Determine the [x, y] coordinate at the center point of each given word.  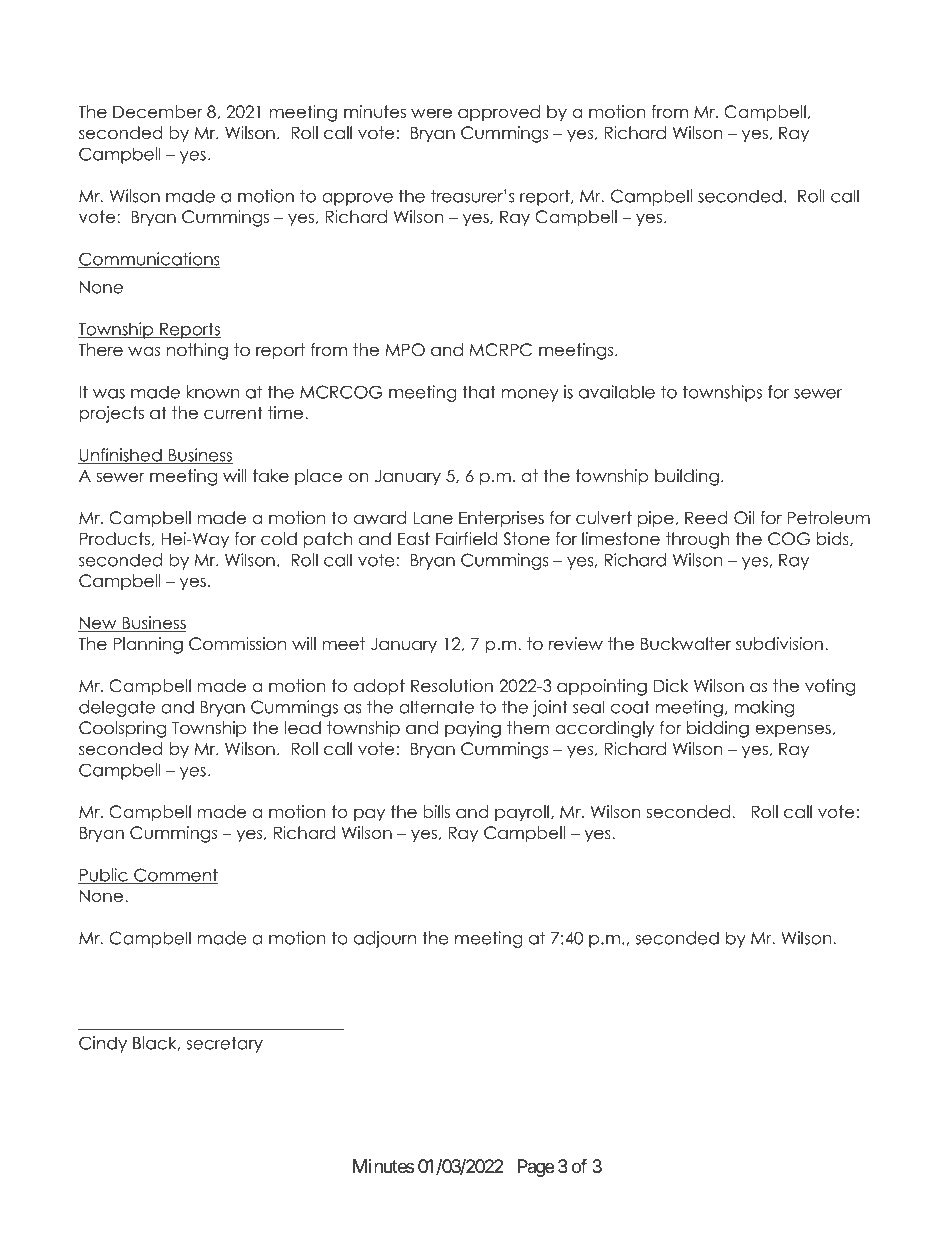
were [431, 113]
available [617, 392]
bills [436, 812]
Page [536, 1168]
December [157, 112]
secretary [224, 1045]
